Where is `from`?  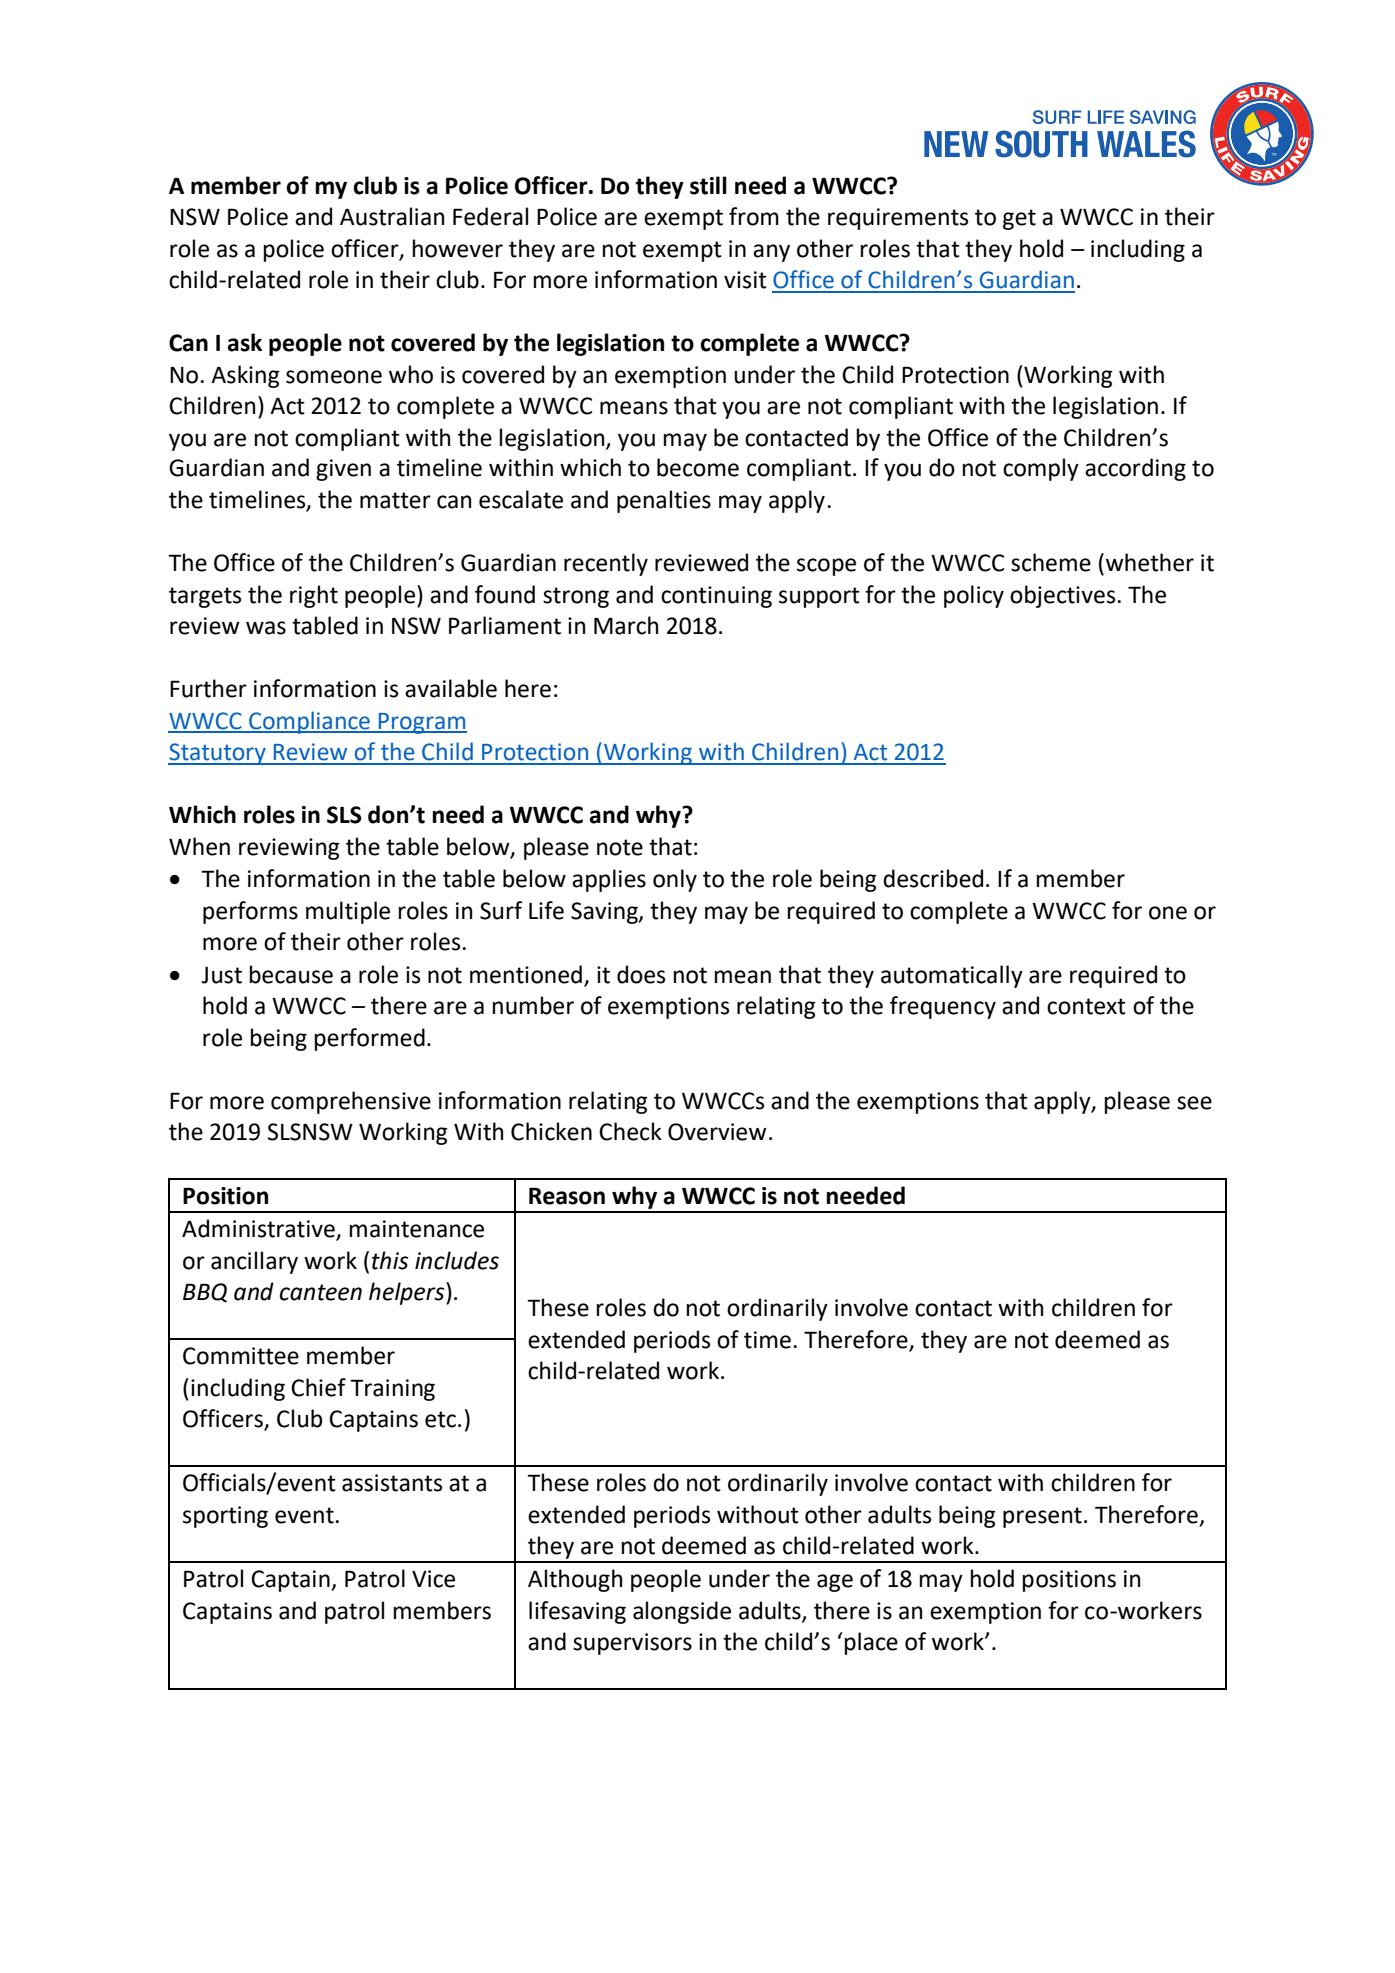 from is located at coordinates (754, 216).
